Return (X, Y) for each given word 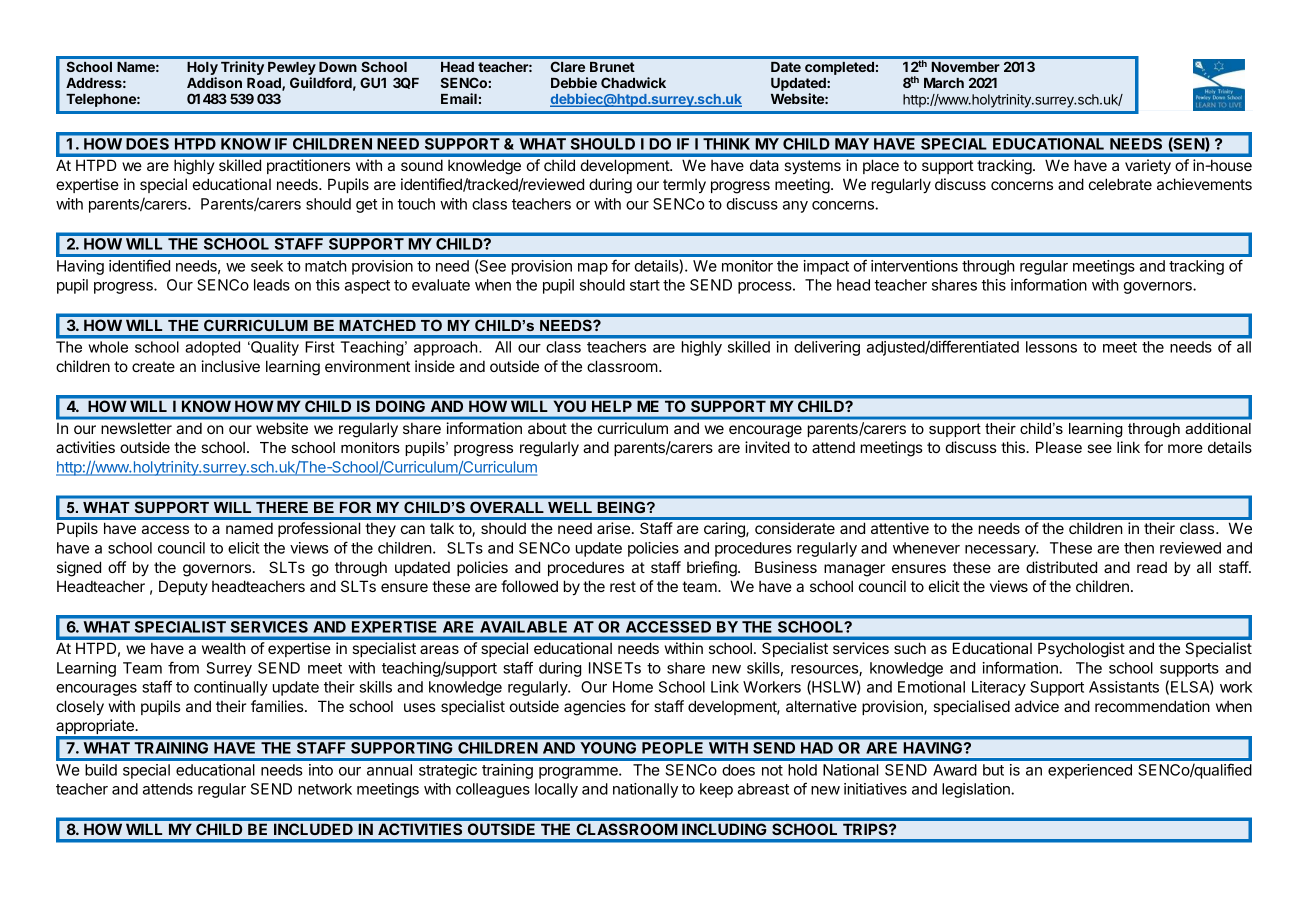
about (547, 428)
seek (267, 266)
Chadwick (633, 82)
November (966, 67)
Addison (214, 82)
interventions (914, 266)
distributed (1061, 567)
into (321, 770)
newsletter (137, 428)
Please (1059, 447)
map (593, 269)
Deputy (183, 587)
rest (623, 586)
